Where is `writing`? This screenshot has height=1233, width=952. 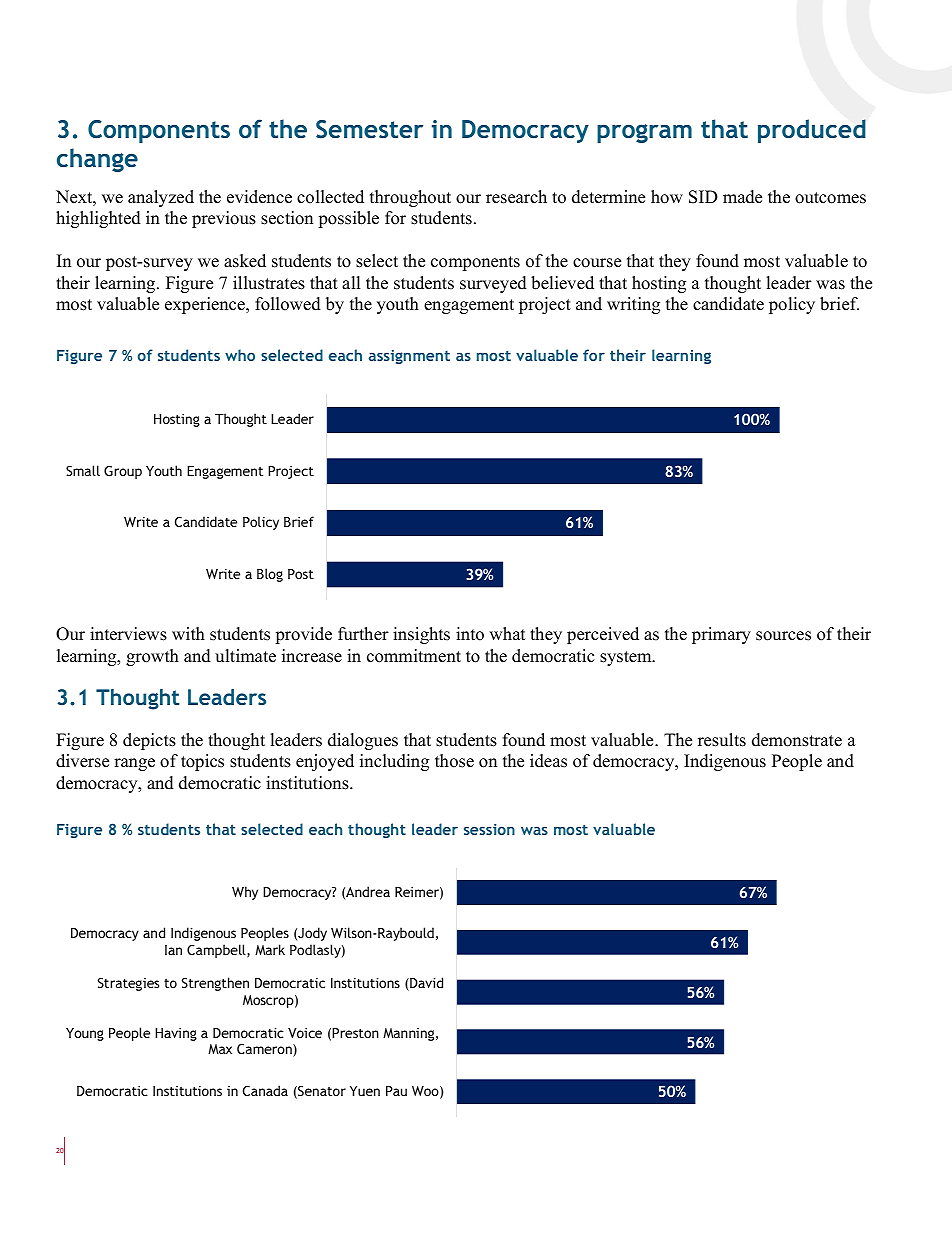
writing is located at coordinates (633, 305).
